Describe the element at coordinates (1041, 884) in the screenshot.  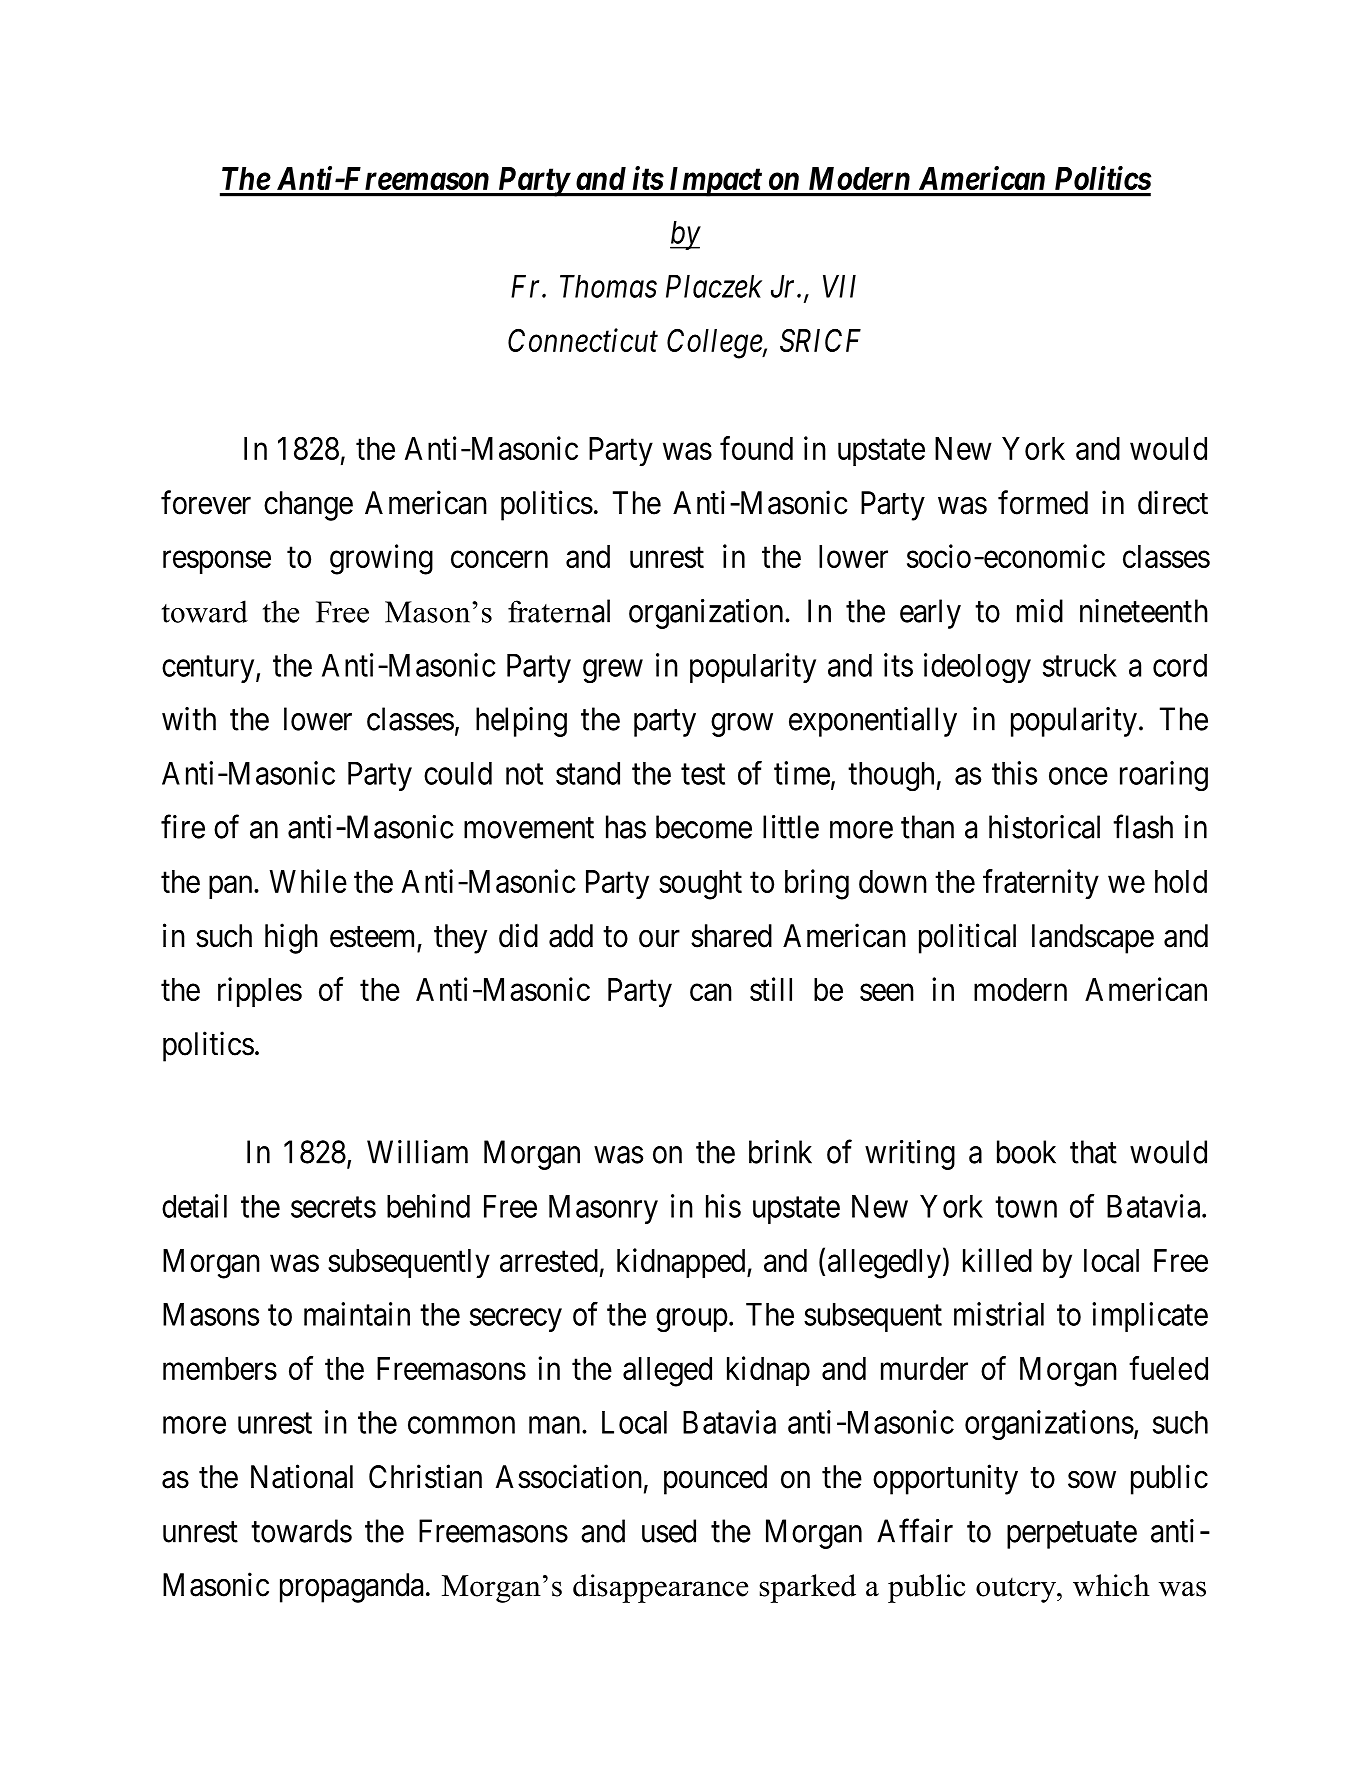
I see `fraternity` at that location.
